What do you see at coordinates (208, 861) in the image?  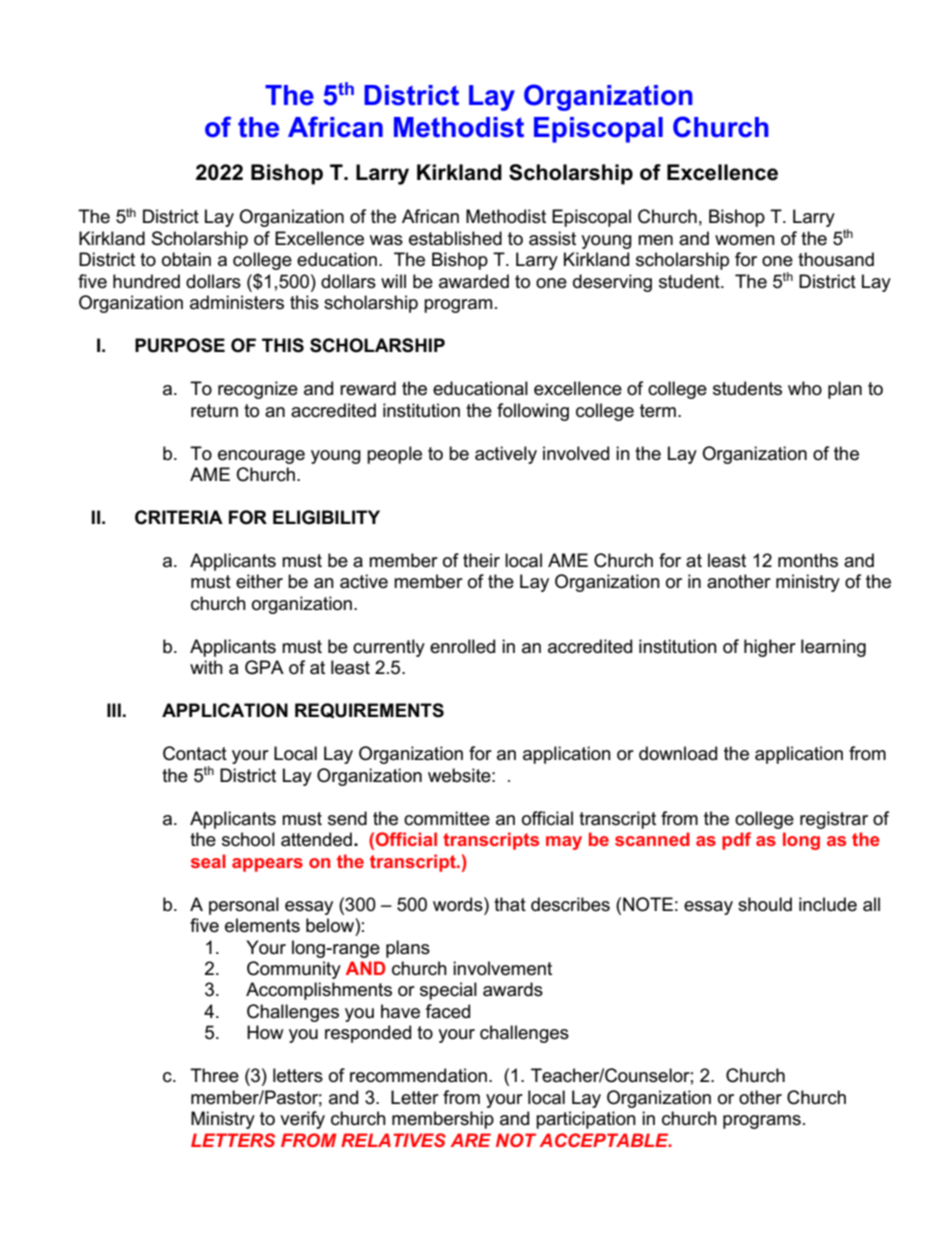 I see `seal` at bounding box center [208, 861].
